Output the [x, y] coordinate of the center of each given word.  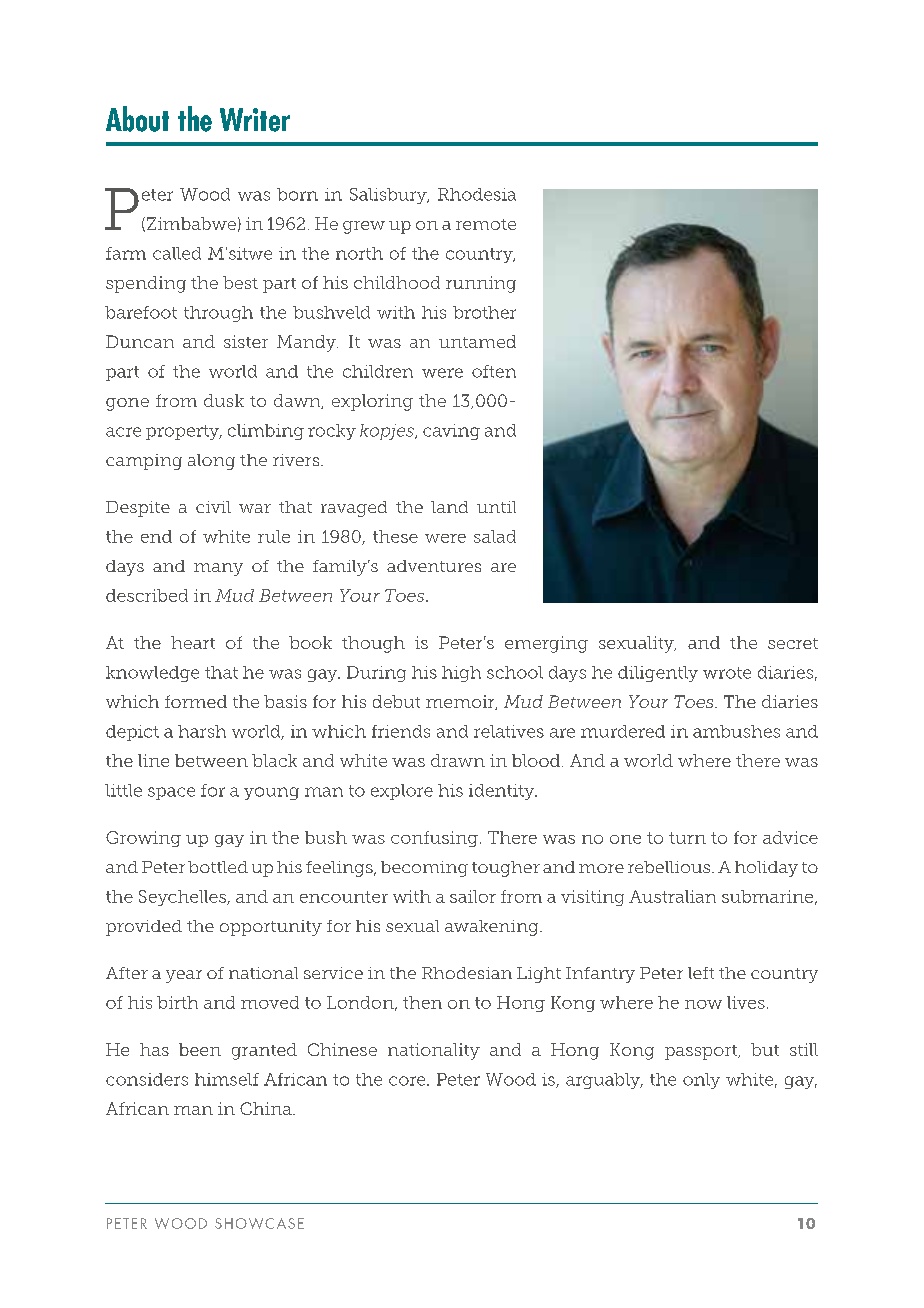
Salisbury [389, 196]
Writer [255, 120]
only [701, 1081]
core [408, 1081]
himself [227, 1079]
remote [486, 224]
